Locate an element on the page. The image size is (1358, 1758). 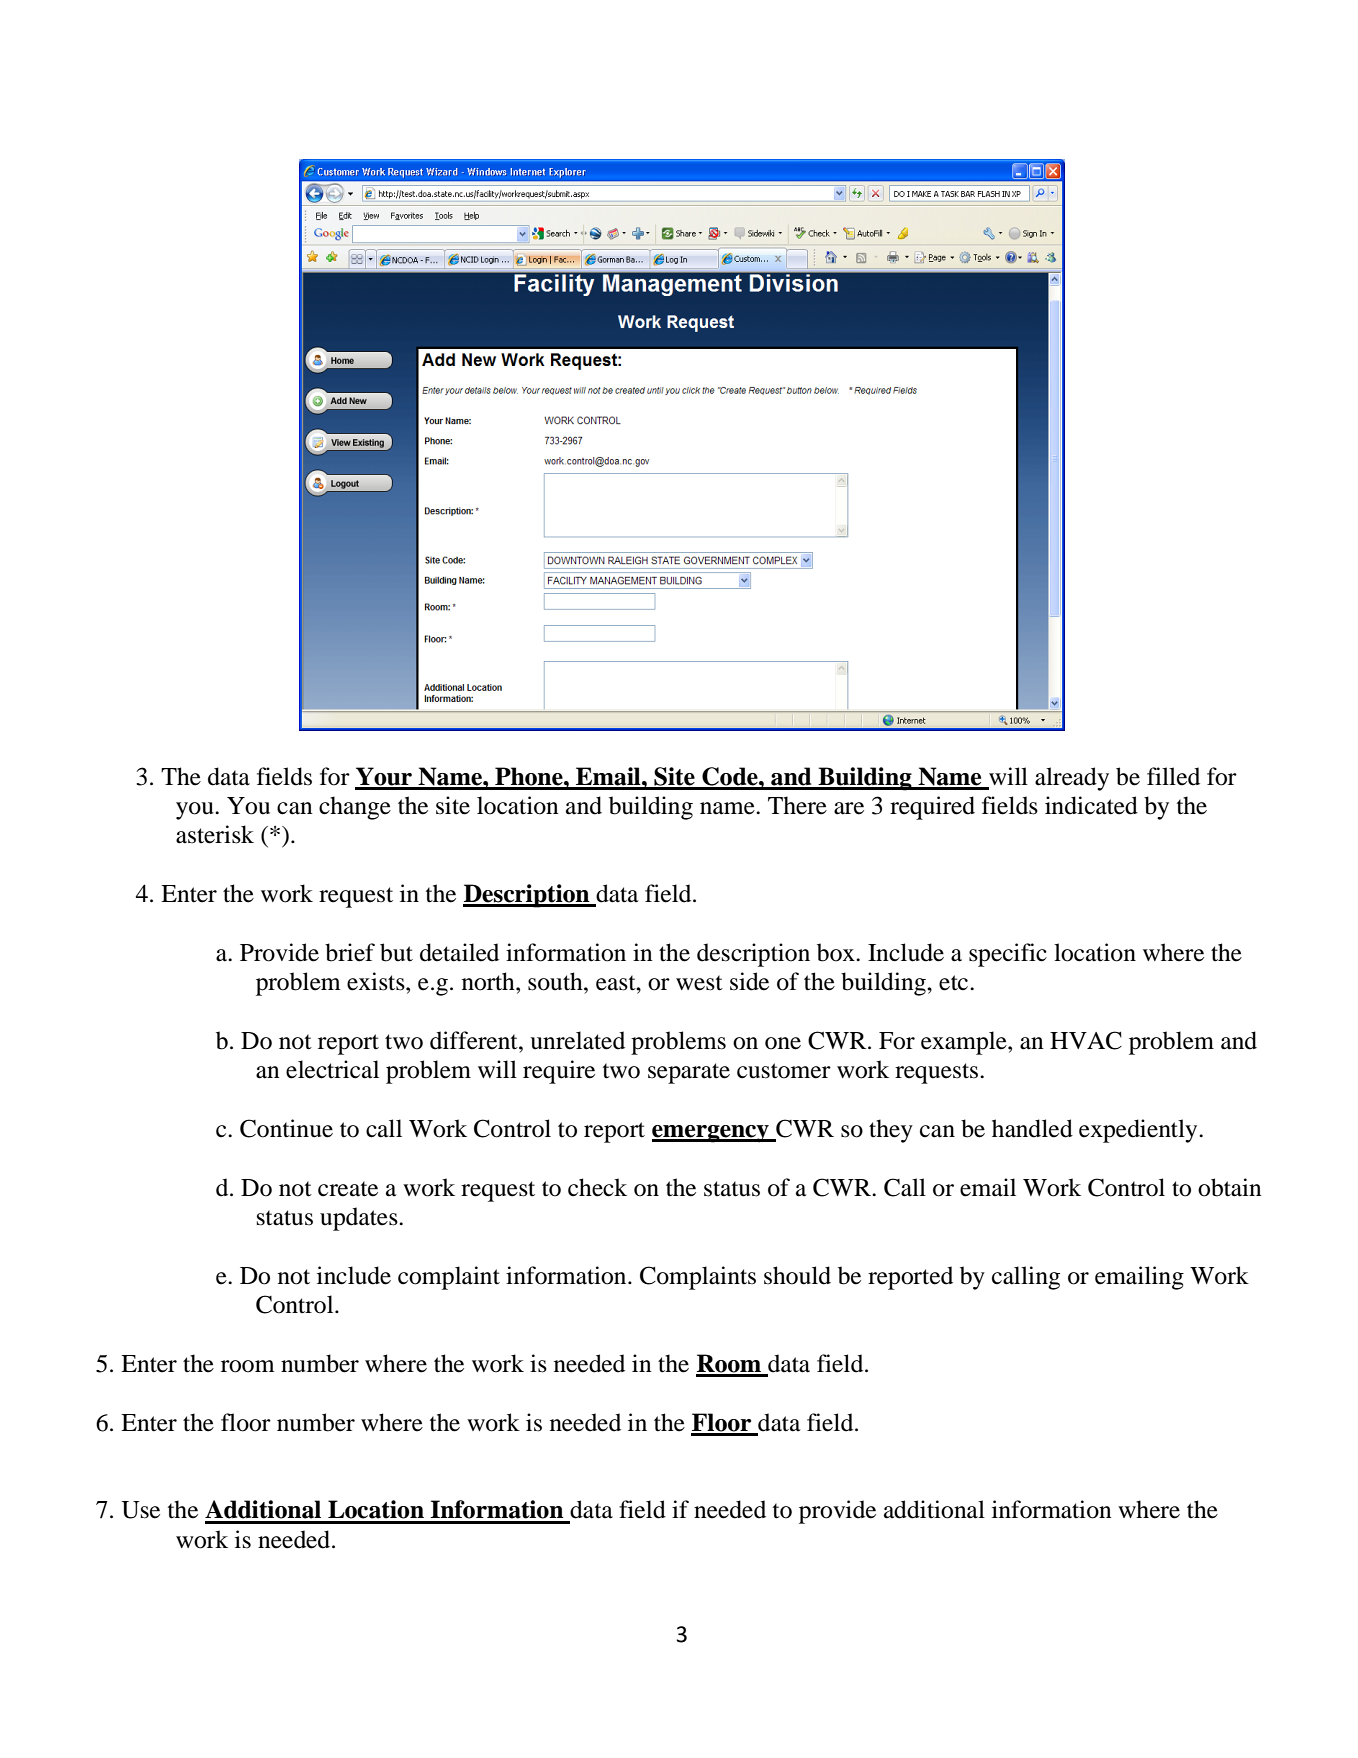
should is located at coordinates (797, 1275).
